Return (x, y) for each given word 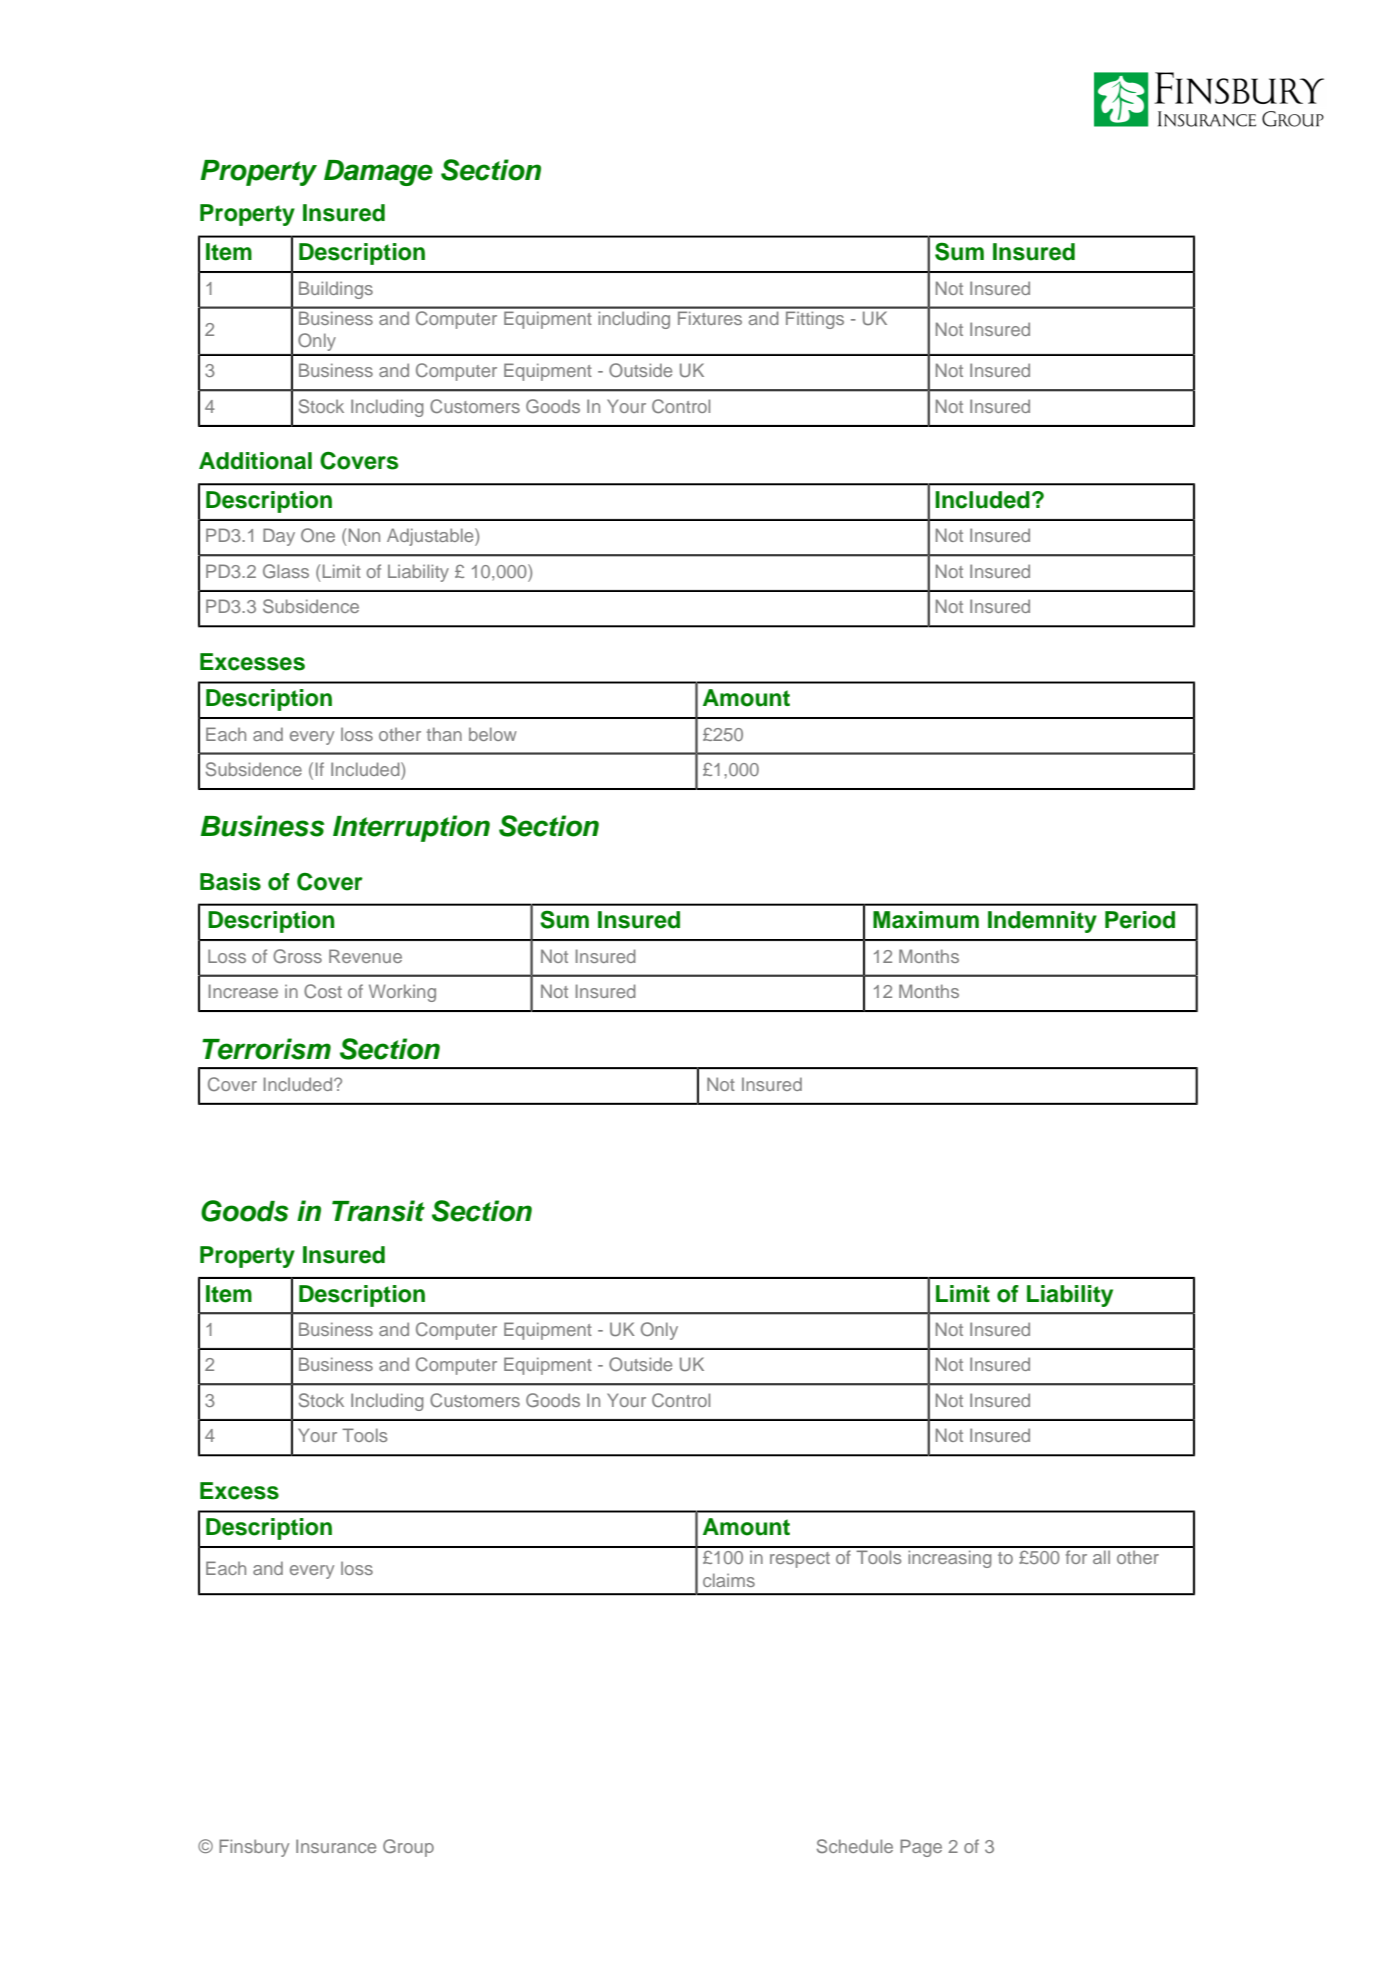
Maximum (926, 920)
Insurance (336, 1846)
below (493, 734)
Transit (378, 1211)
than (444, 734)
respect (800, 1560)
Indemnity (1042, 922)
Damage (378, 173)
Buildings (336, 290)
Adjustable (431, 537)
